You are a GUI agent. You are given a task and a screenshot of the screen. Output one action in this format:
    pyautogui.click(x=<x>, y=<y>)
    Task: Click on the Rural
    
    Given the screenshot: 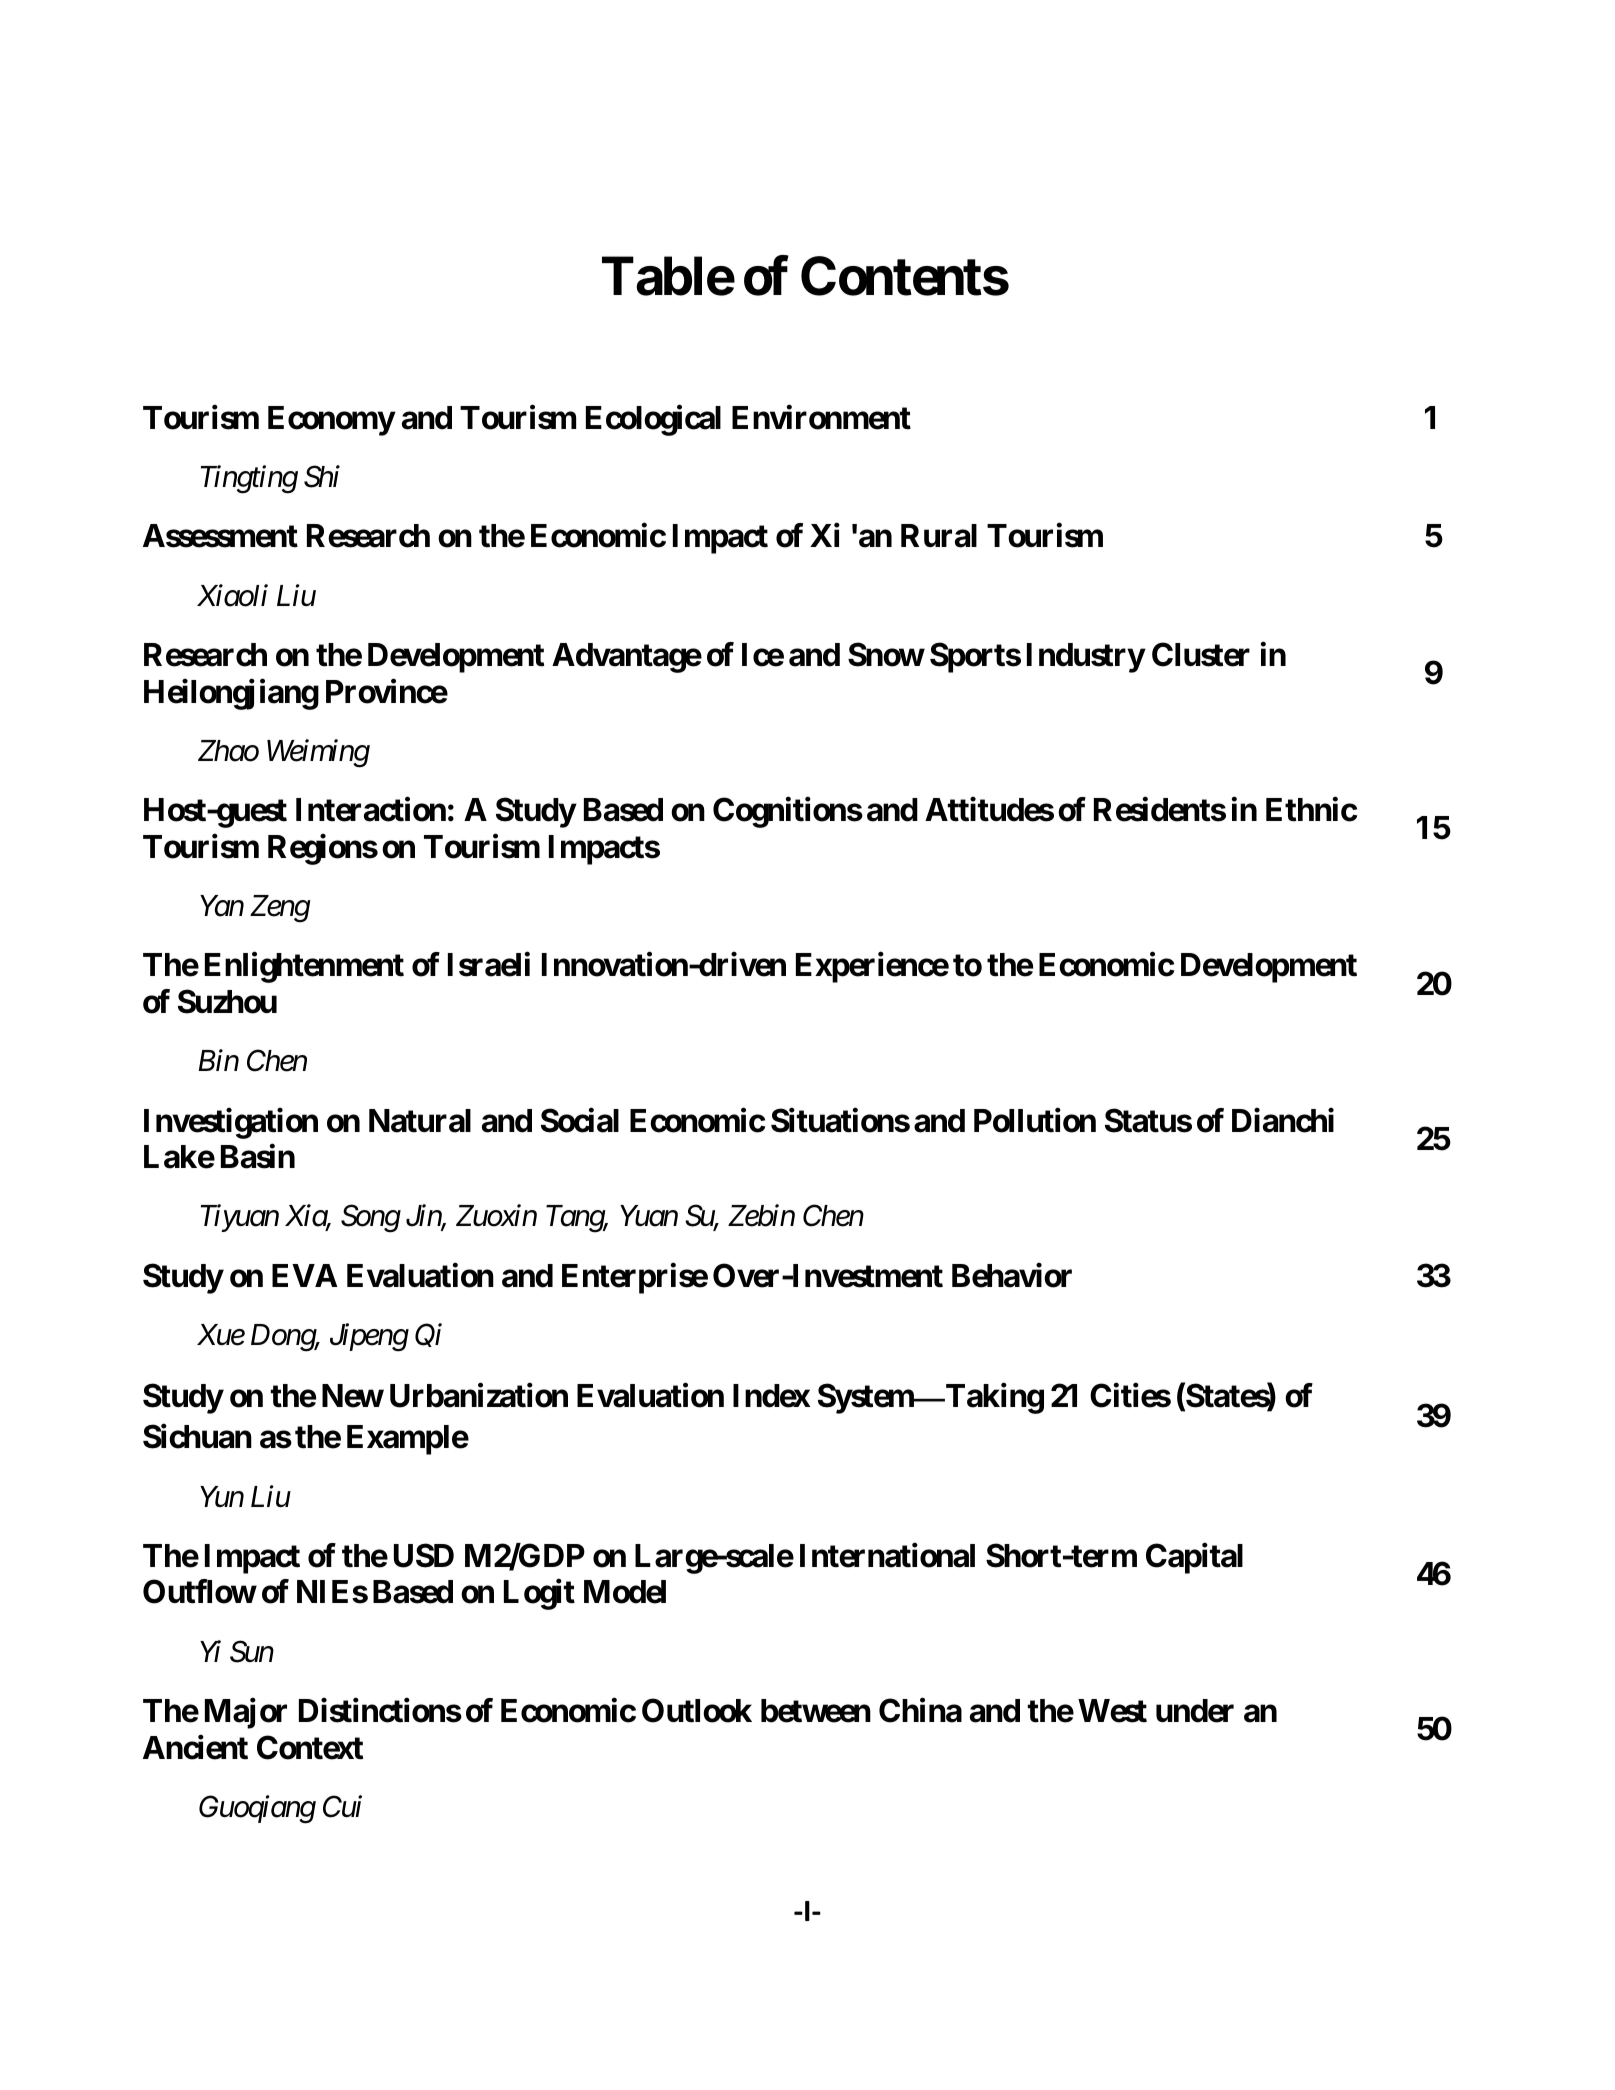 What is the action you would take?
    pyautogui.click(x=939, y=536)
